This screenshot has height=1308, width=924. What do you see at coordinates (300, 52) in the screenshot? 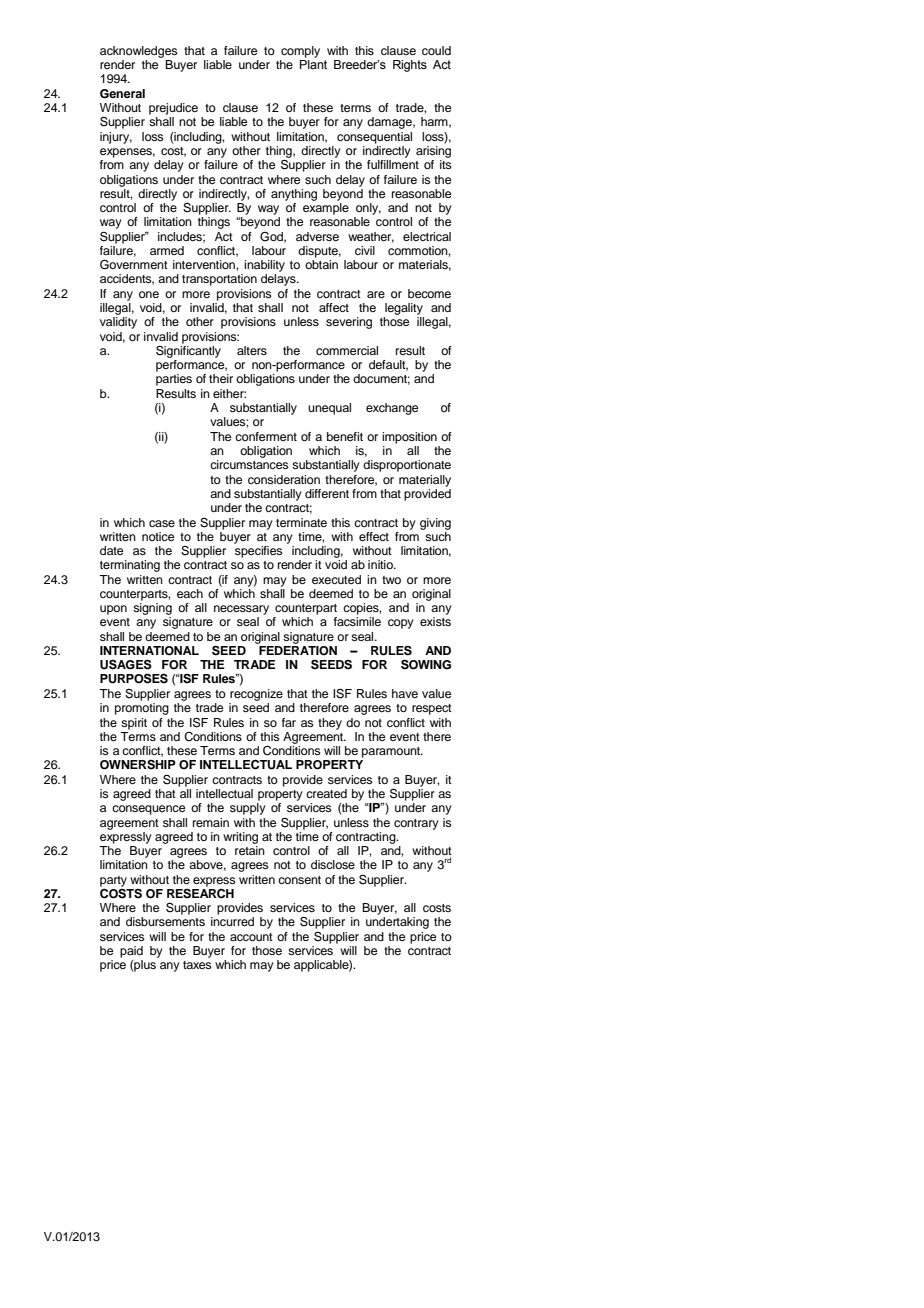
I see `comply` at bounding box center [300, 52].
